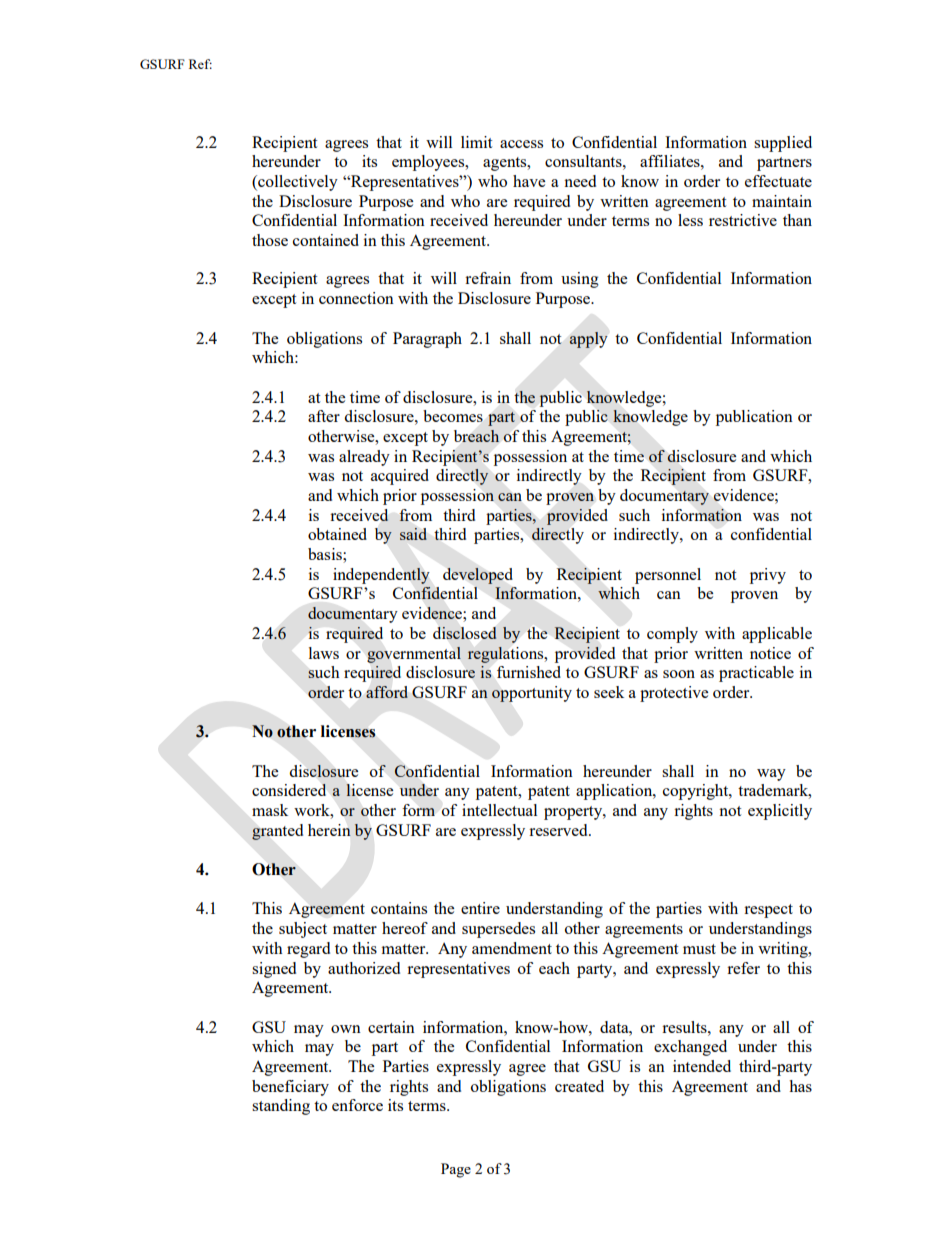 The width and height of the screenshot is (952, 1233). What do you see at coordinates (357, 1105) in the screenshot?
I see `enforce` at bounding box center [357, 1105].
